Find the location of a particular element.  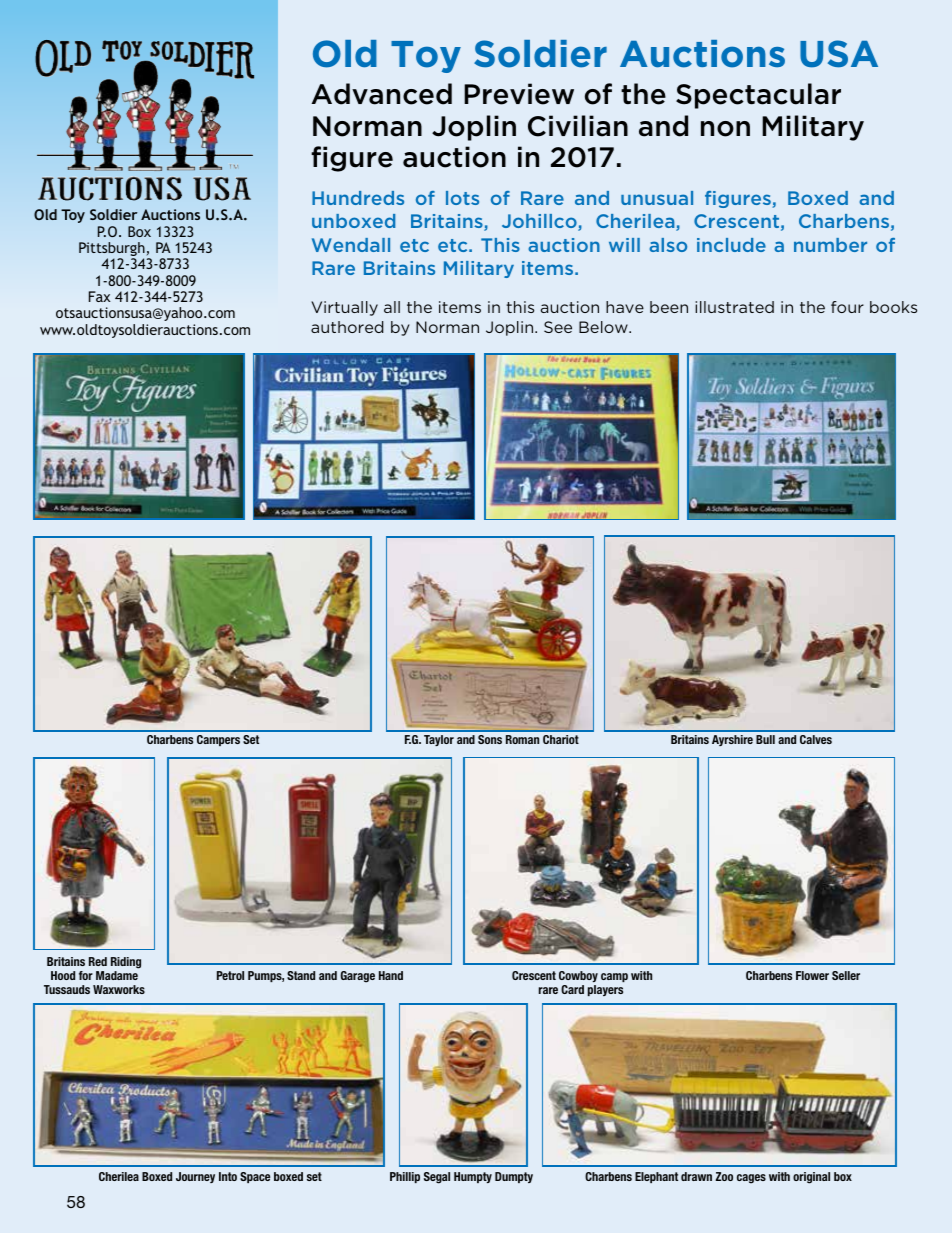

Humpty is located at coordinates (473, 1177).
